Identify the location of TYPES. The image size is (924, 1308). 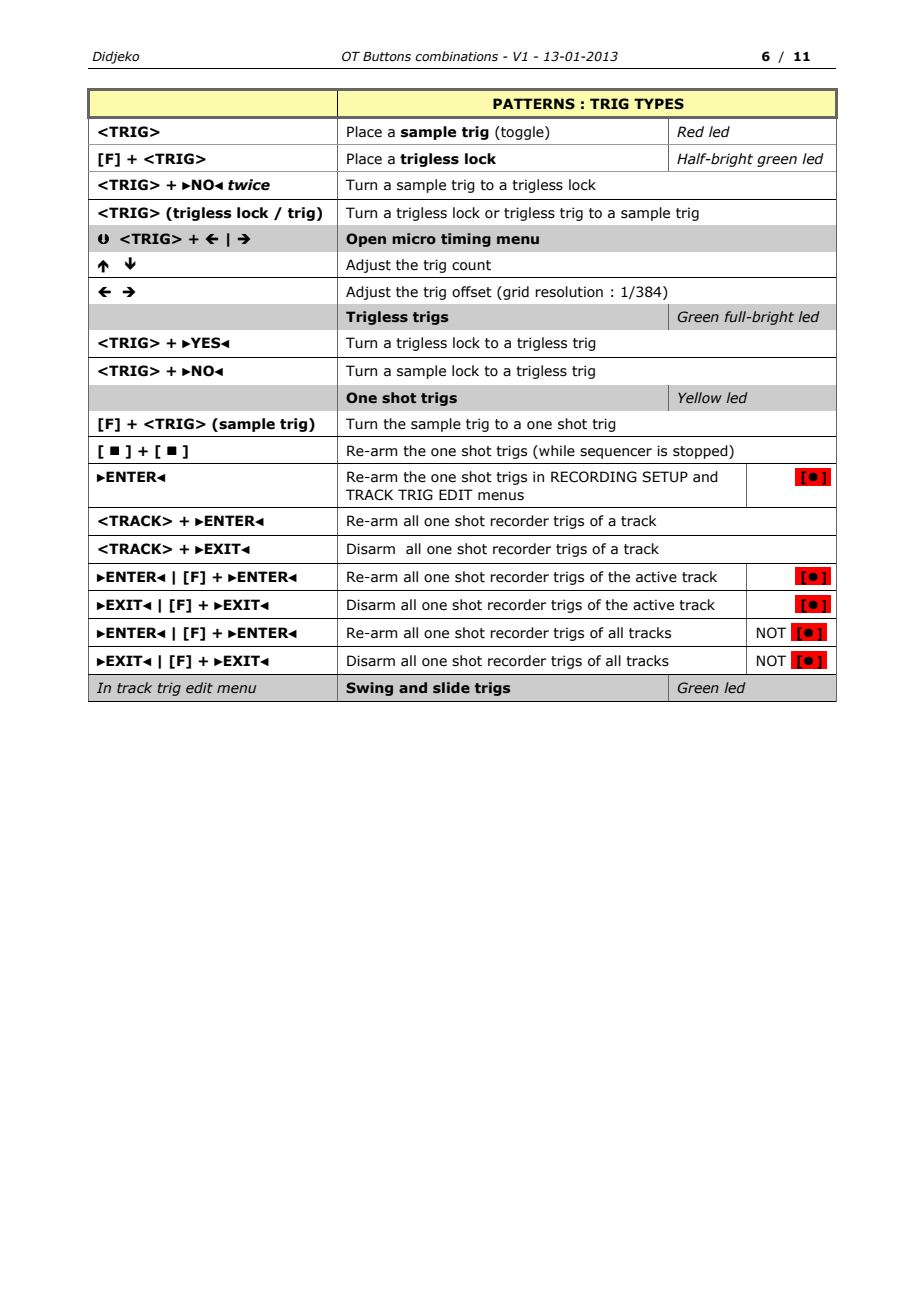
(659, 104).
